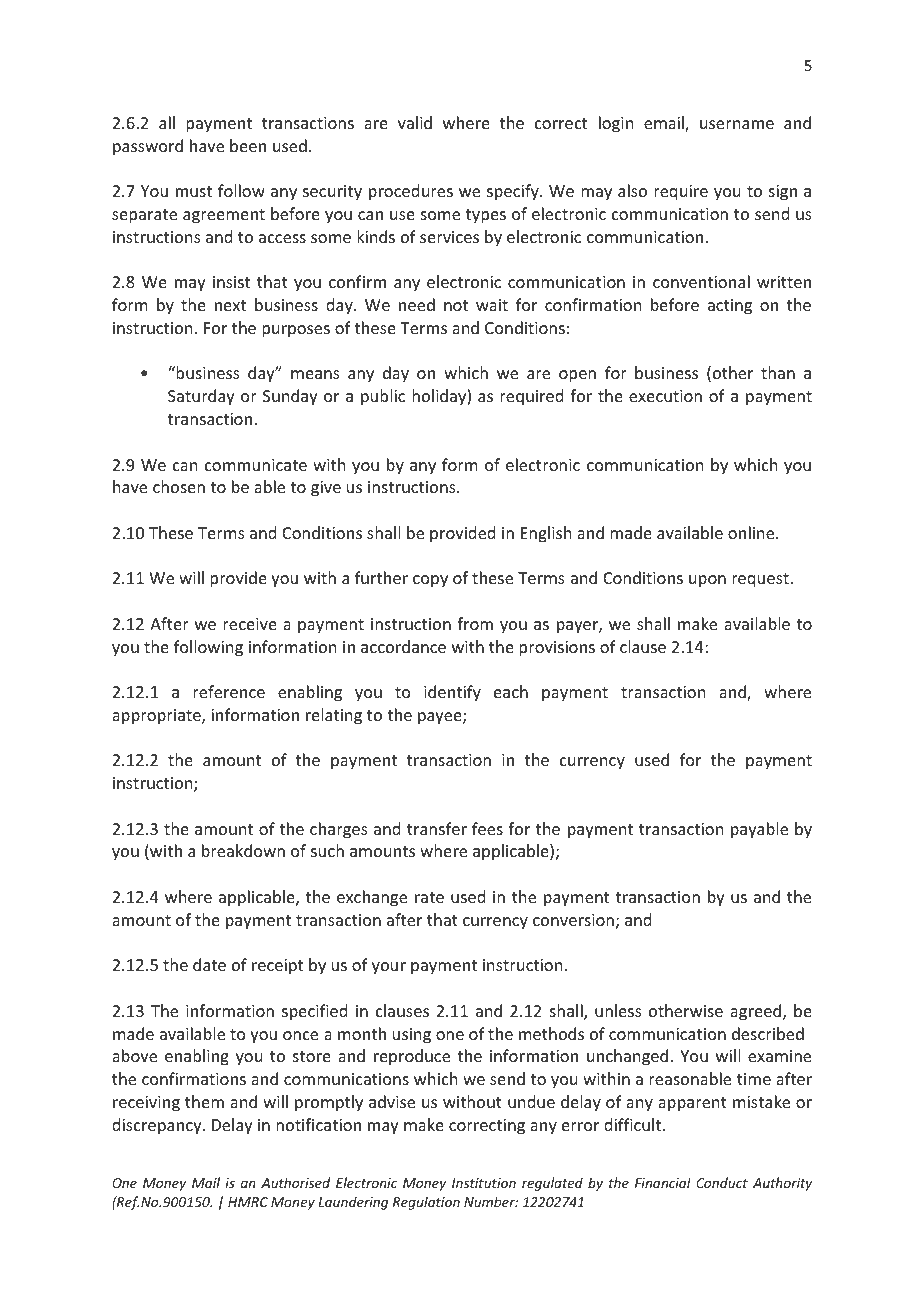 The height and width of the screenshot is (1308, 924). I want to click on identify, so click(452, 693).
